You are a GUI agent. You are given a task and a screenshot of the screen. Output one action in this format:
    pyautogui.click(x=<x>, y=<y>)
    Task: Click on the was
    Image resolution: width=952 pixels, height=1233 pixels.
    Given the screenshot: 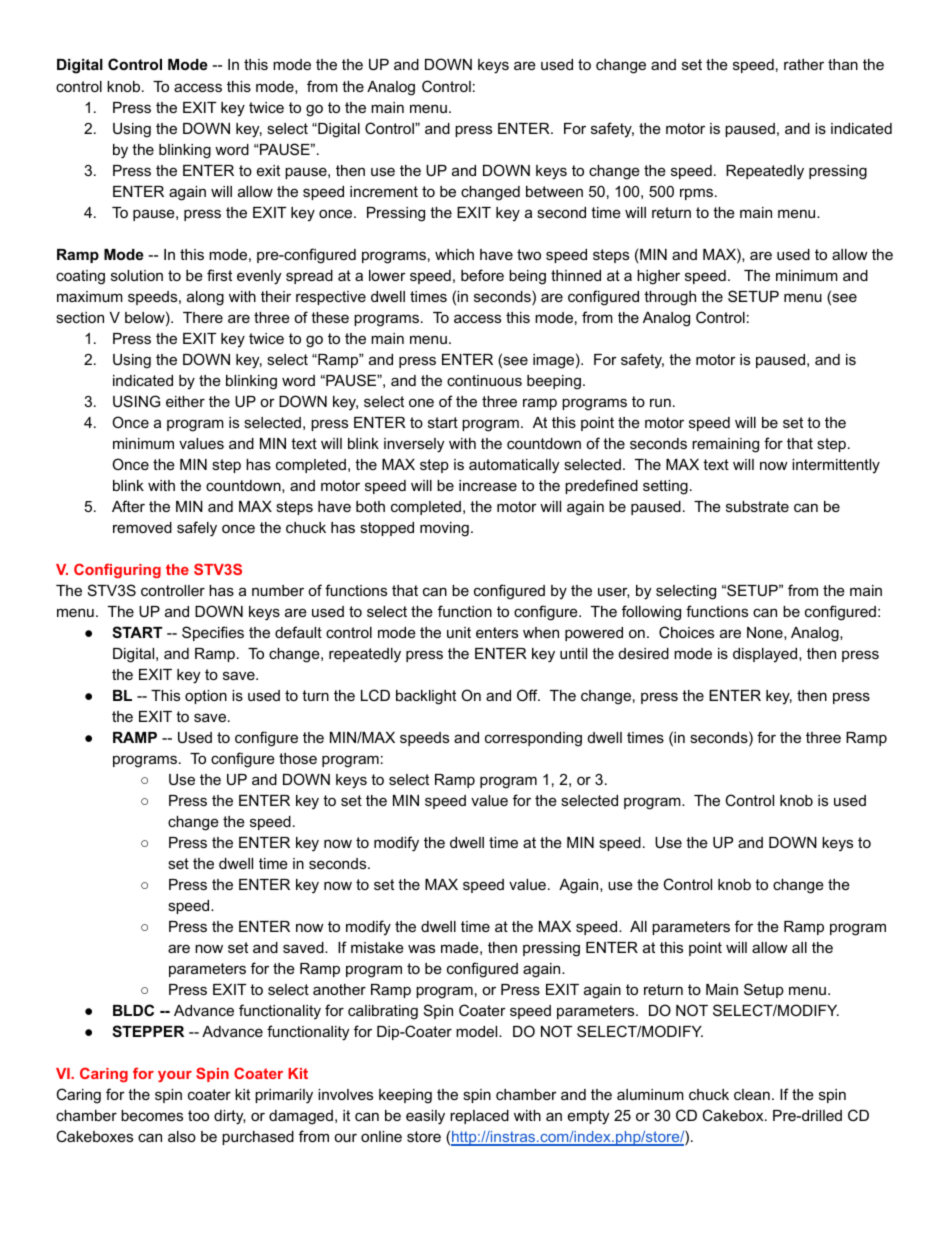 What is the action you would take?
    pyautogui.click(x=421, y=948)
